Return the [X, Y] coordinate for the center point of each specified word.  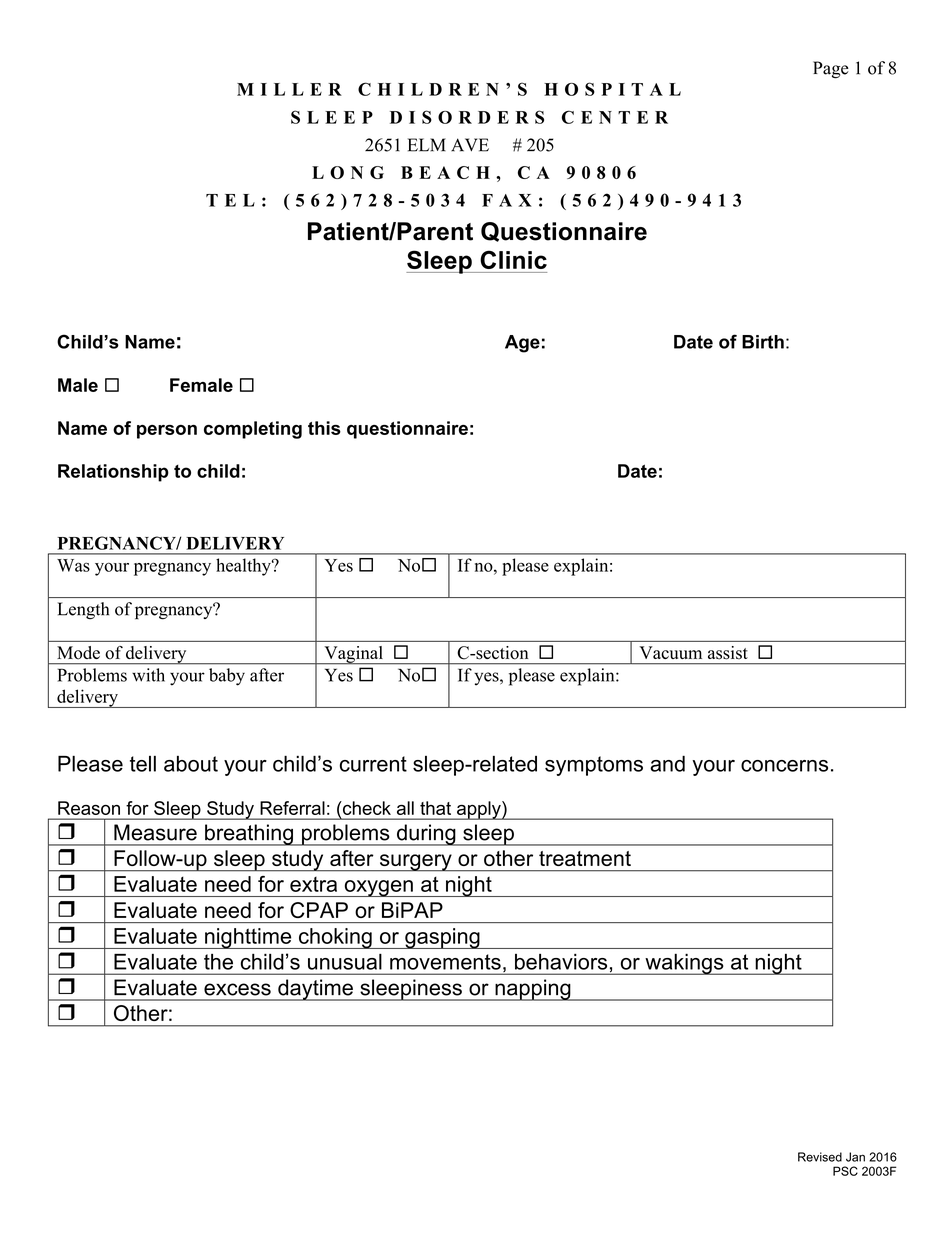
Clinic [513, 259]
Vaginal [353, 655]
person [167, 432]
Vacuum [670, 652]
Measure [155, 832]
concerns [784, 766]
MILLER [289, 89]
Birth [763, 342]
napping [533, 990]
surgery [415, 863]
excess [237, 989]
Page [831, 70]
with [148, 675]
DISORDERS [467, 117]
